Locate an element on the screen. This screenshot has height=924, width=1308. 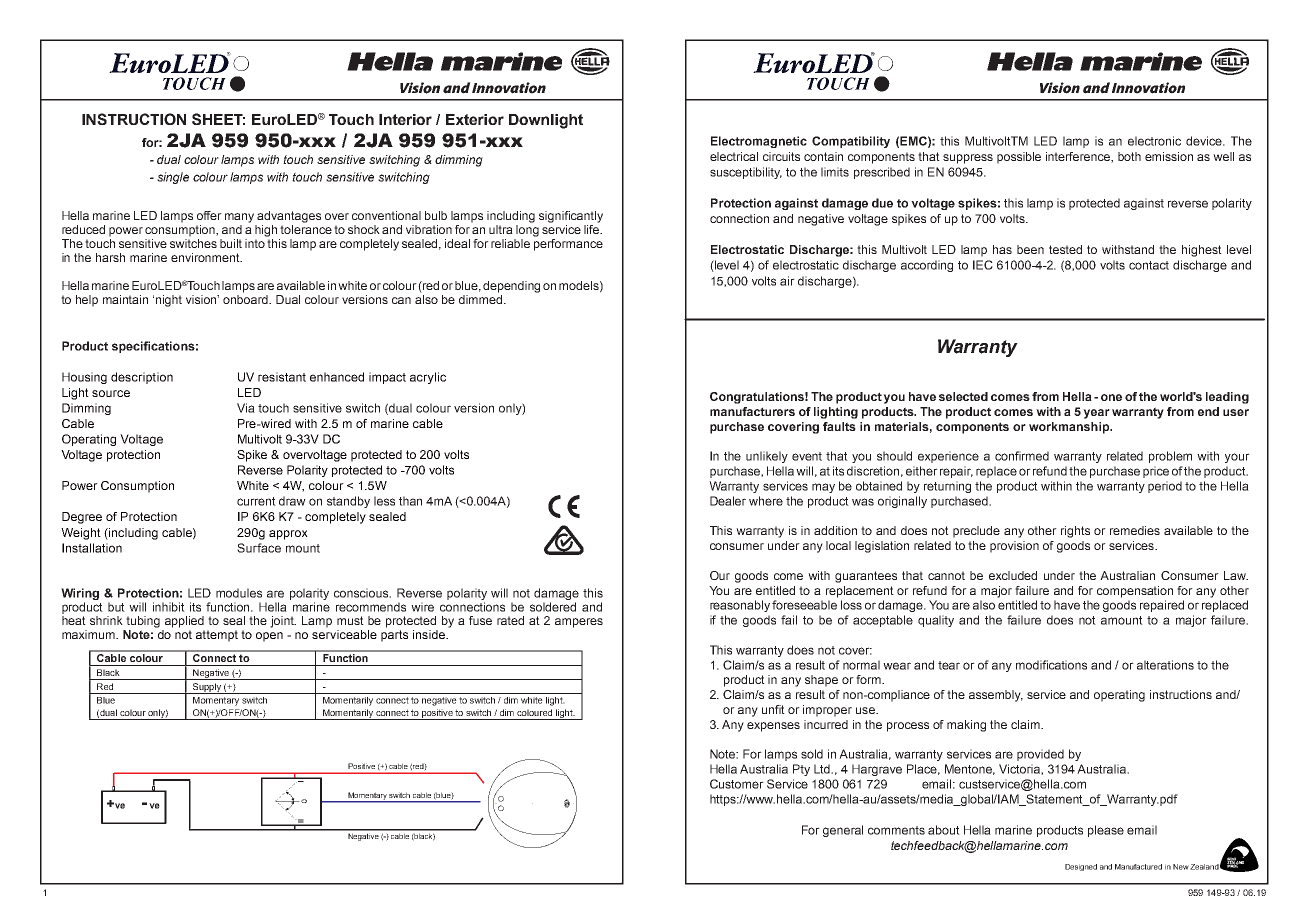
current is located at coordinates (256, 501).
